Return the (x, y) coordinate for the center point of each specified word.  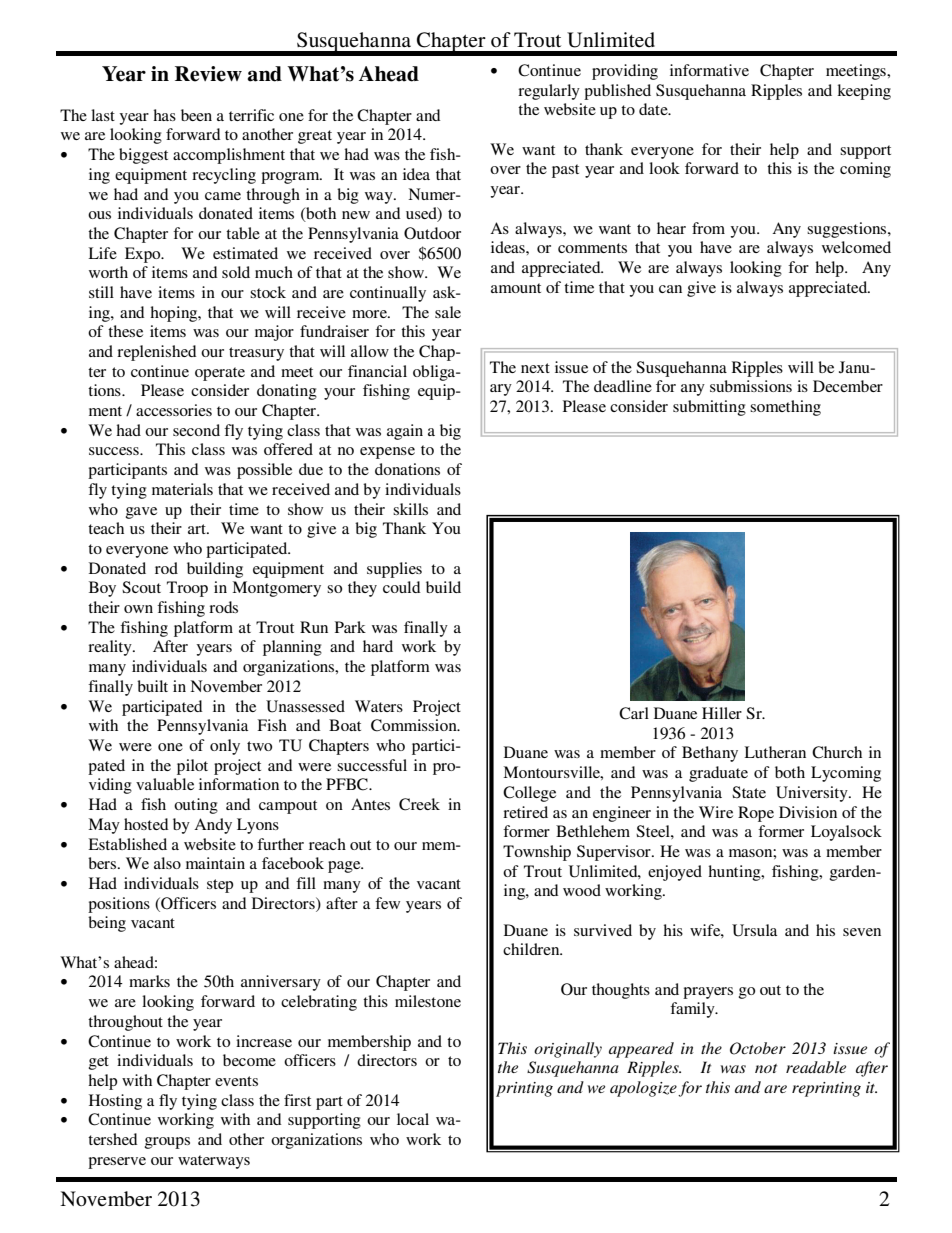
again (405, 432)
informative (709, 70)
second (196, 430)
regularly (549, 92)
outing (196, 806)
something (785, 408)
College (529, 794)
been (196, 115)
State (749, 792)
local (413, 1119)
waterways (214, 1162)
